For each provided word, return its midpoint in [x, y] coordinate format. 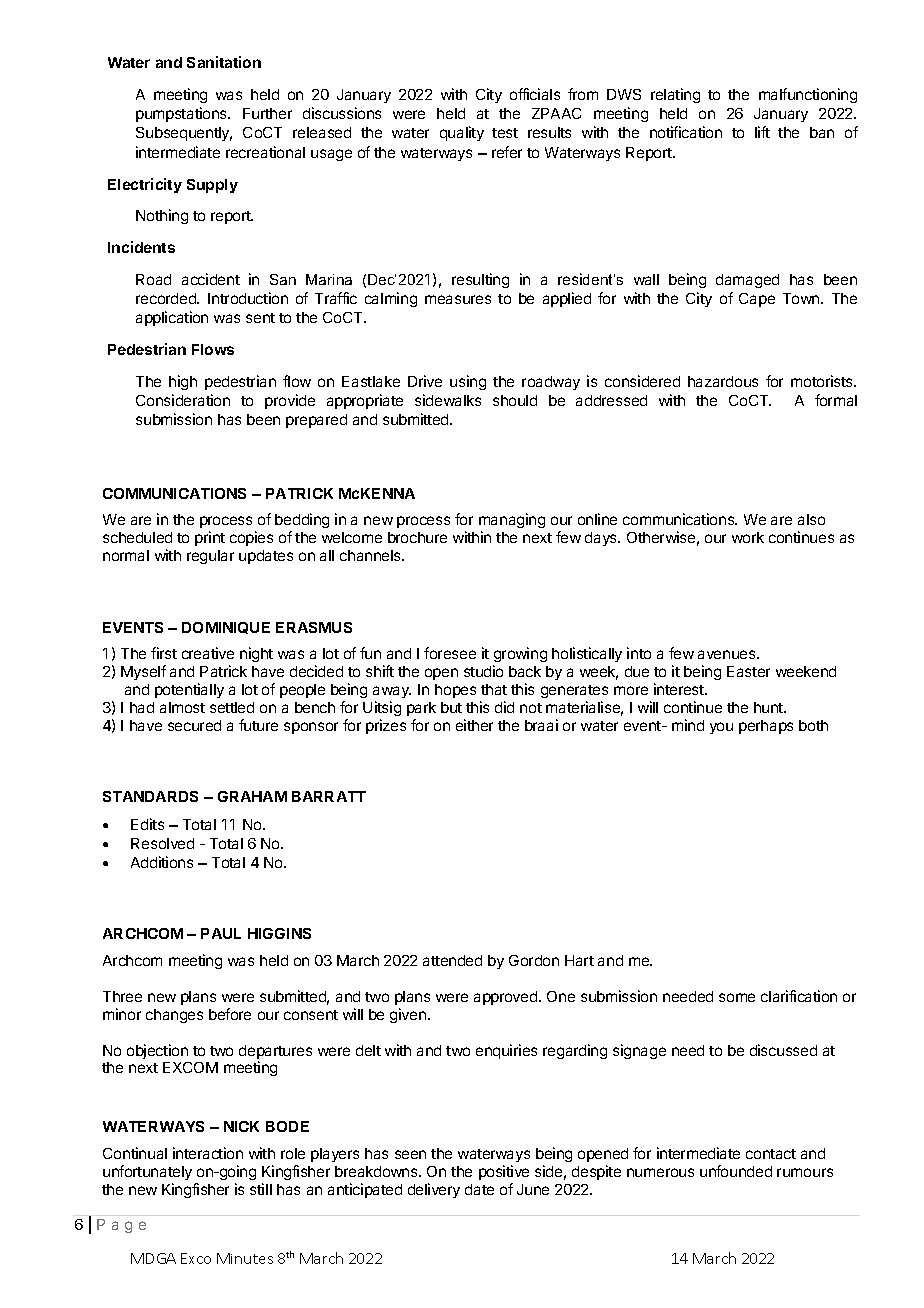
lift [762, 132]
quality [462, 133]
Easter [748, 671]
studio [483, 671]
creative [208, 653]
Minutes [245, 1258]
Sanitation [224, 62]
